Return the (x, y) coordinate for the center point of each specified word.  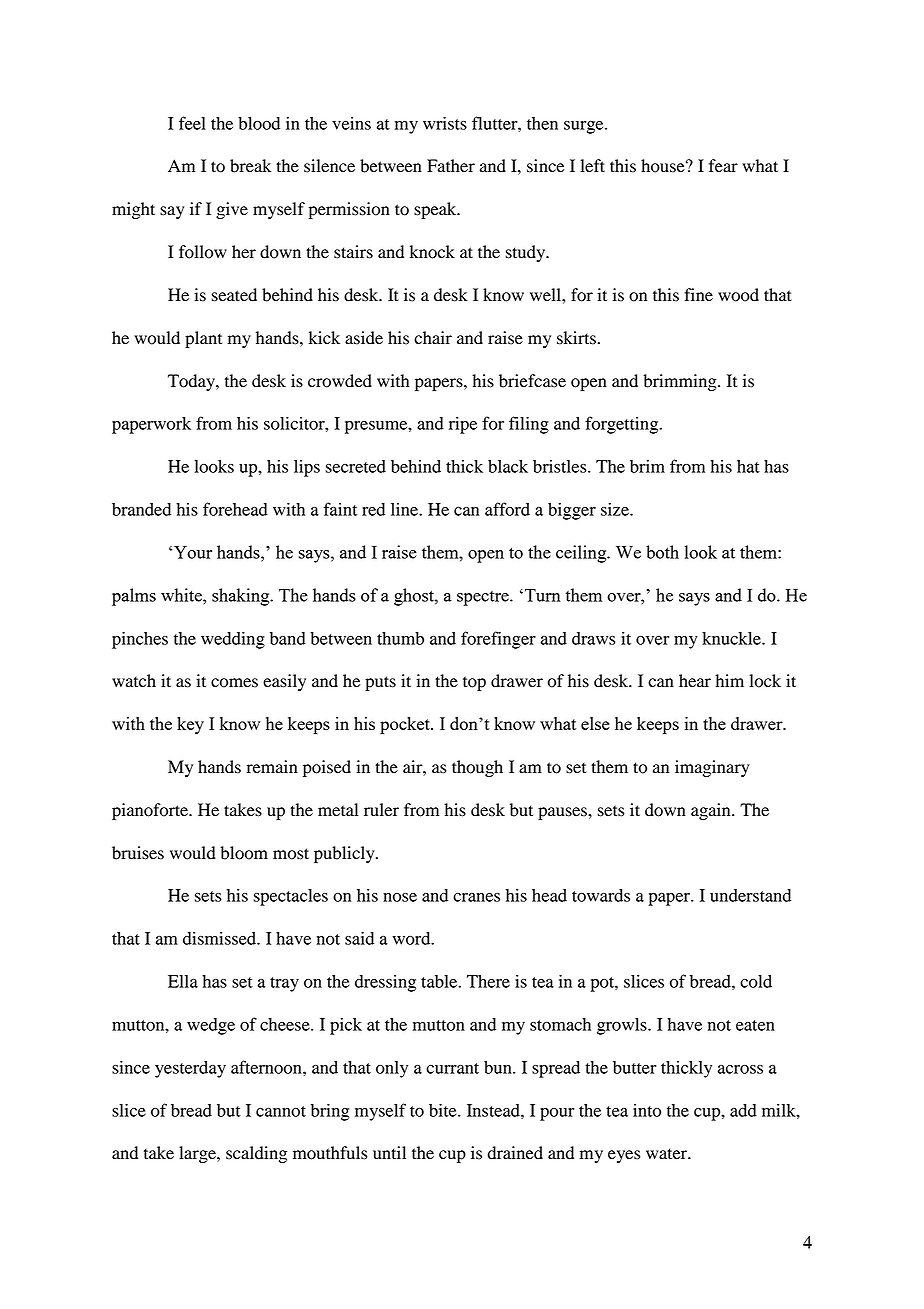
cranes (476, 897)
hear (695, 681)
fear (723, 166)
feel (192, 123)
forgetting (623, 425)
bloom (244, 853)
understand (750, 895)
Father (451, 166)
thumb (400, 638)
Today (192, 382)
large (198, 1154)
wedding (233, 640)
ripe (463, 425)
